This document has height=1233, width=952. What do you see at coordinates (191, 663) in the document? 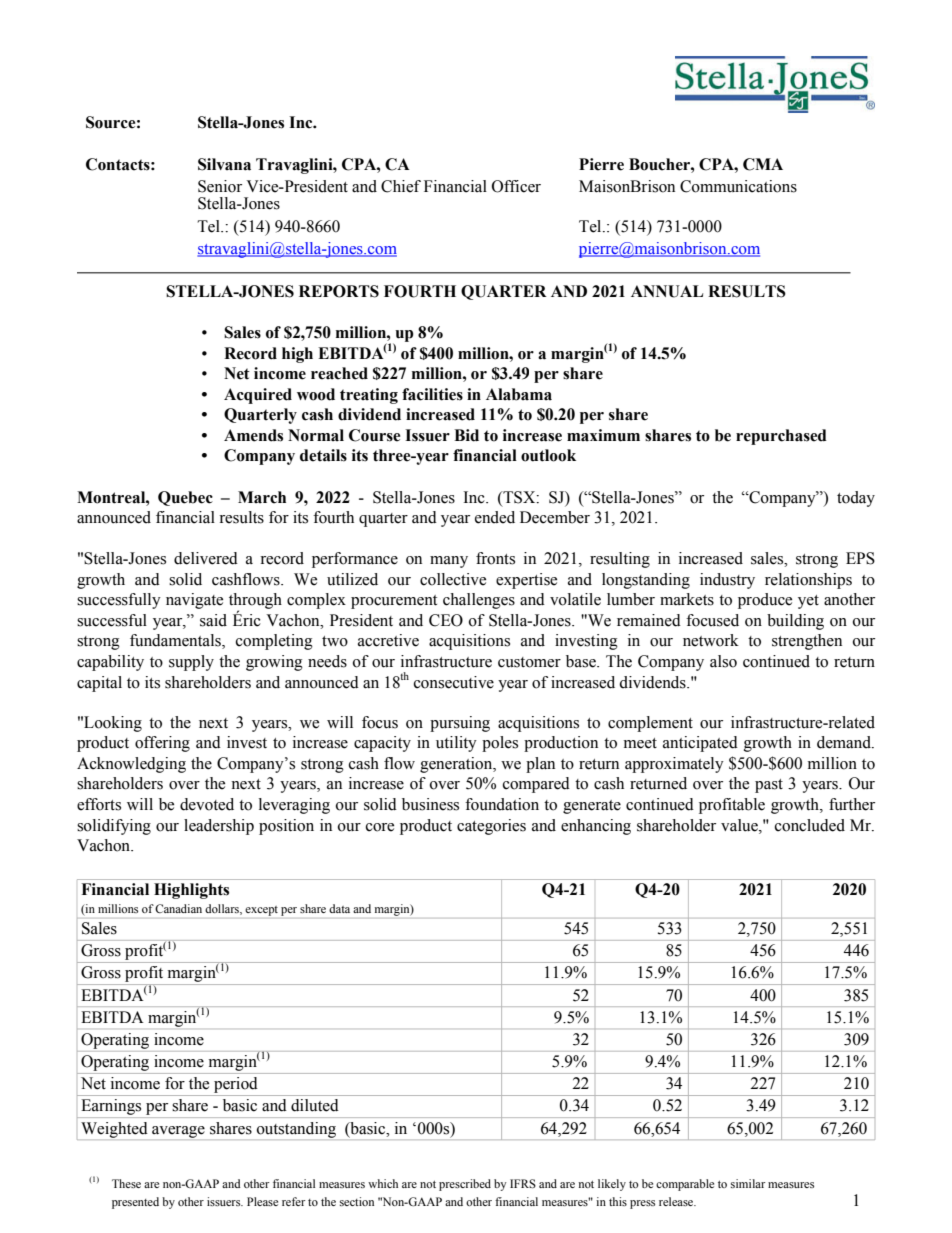
I see `supply` at bounding box center [191, 663].
